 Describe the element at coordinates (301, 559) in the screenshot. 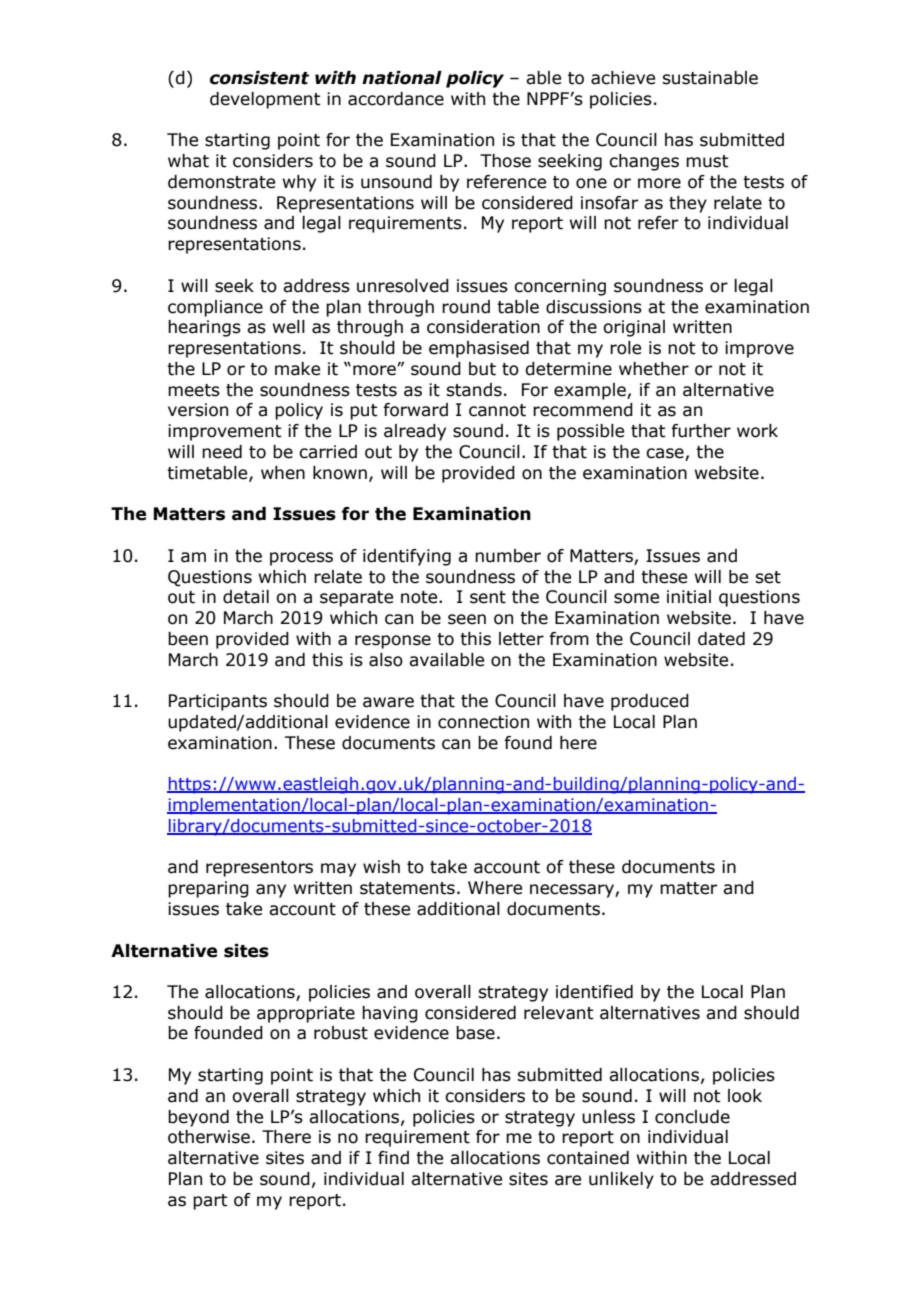

I see `process` at that location.
